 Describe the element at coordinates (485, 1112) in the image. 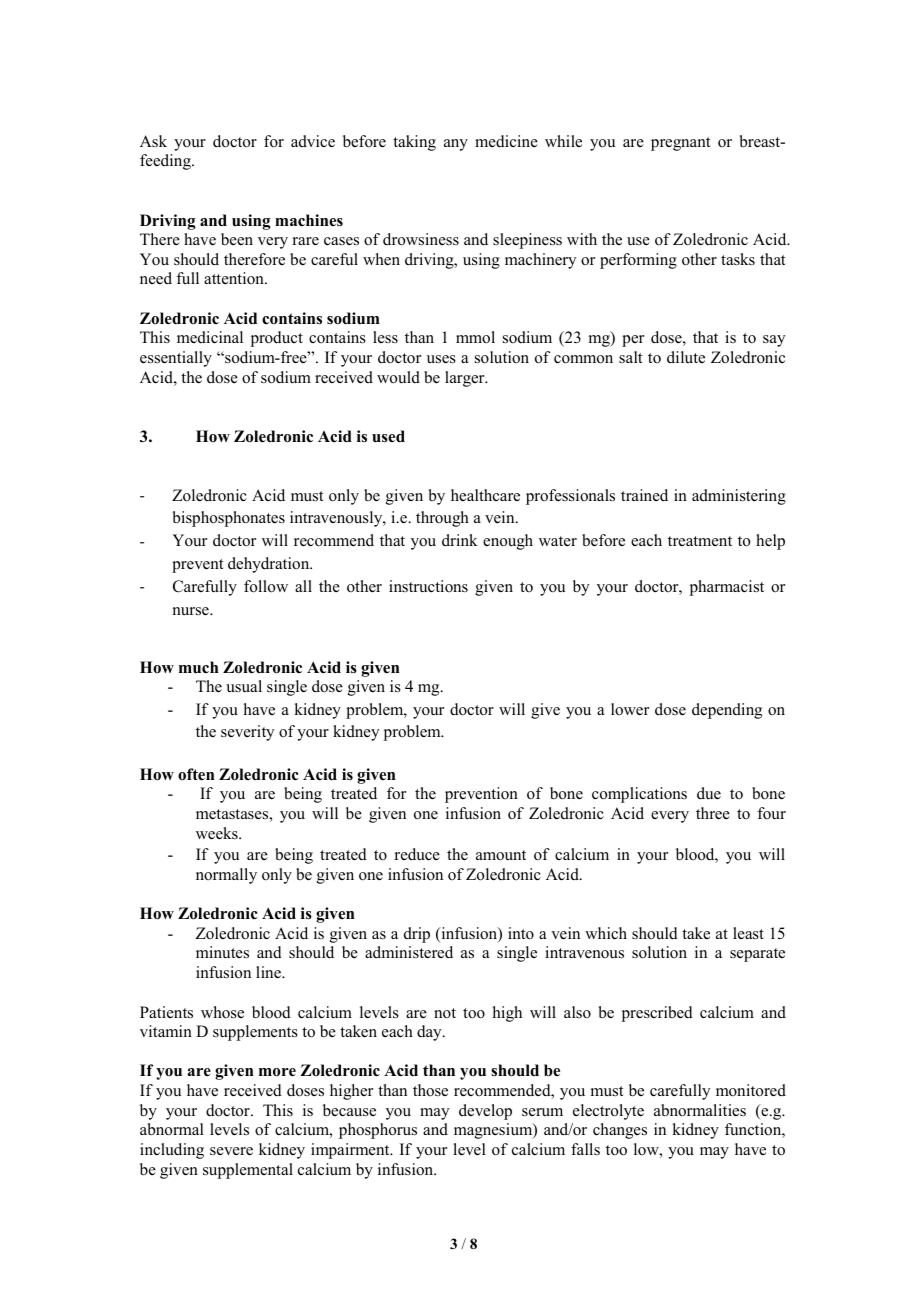

I see `develop` at that location.
